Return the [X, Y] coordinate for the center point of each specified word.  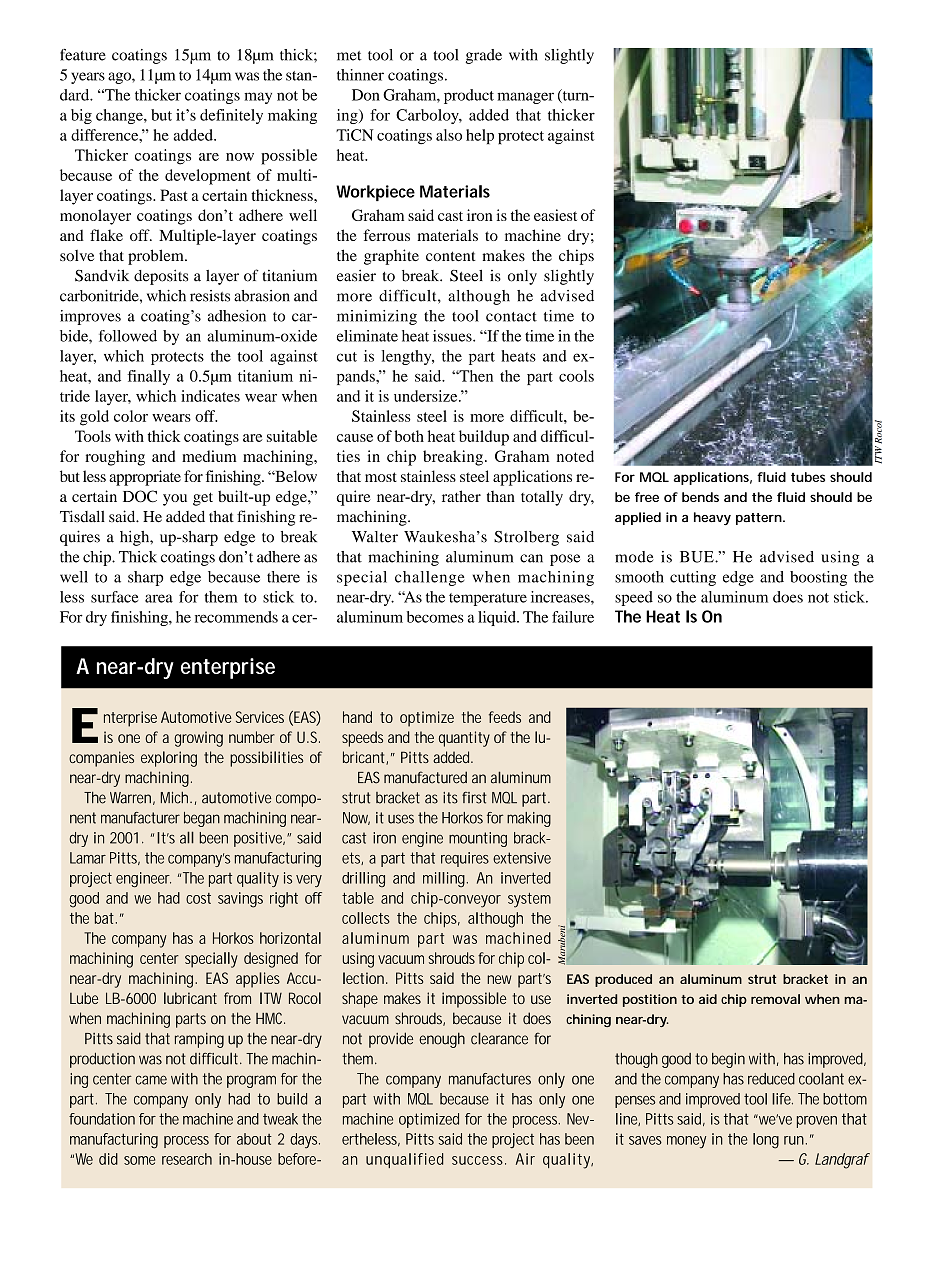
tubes [808, 477]
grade [483, 56]
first [474, 797]
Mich [174, 797]
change [120, 116]
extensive [522, 858]
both [409, 436]
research [187, 1159]
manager [525, 98]
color [131, 416]
